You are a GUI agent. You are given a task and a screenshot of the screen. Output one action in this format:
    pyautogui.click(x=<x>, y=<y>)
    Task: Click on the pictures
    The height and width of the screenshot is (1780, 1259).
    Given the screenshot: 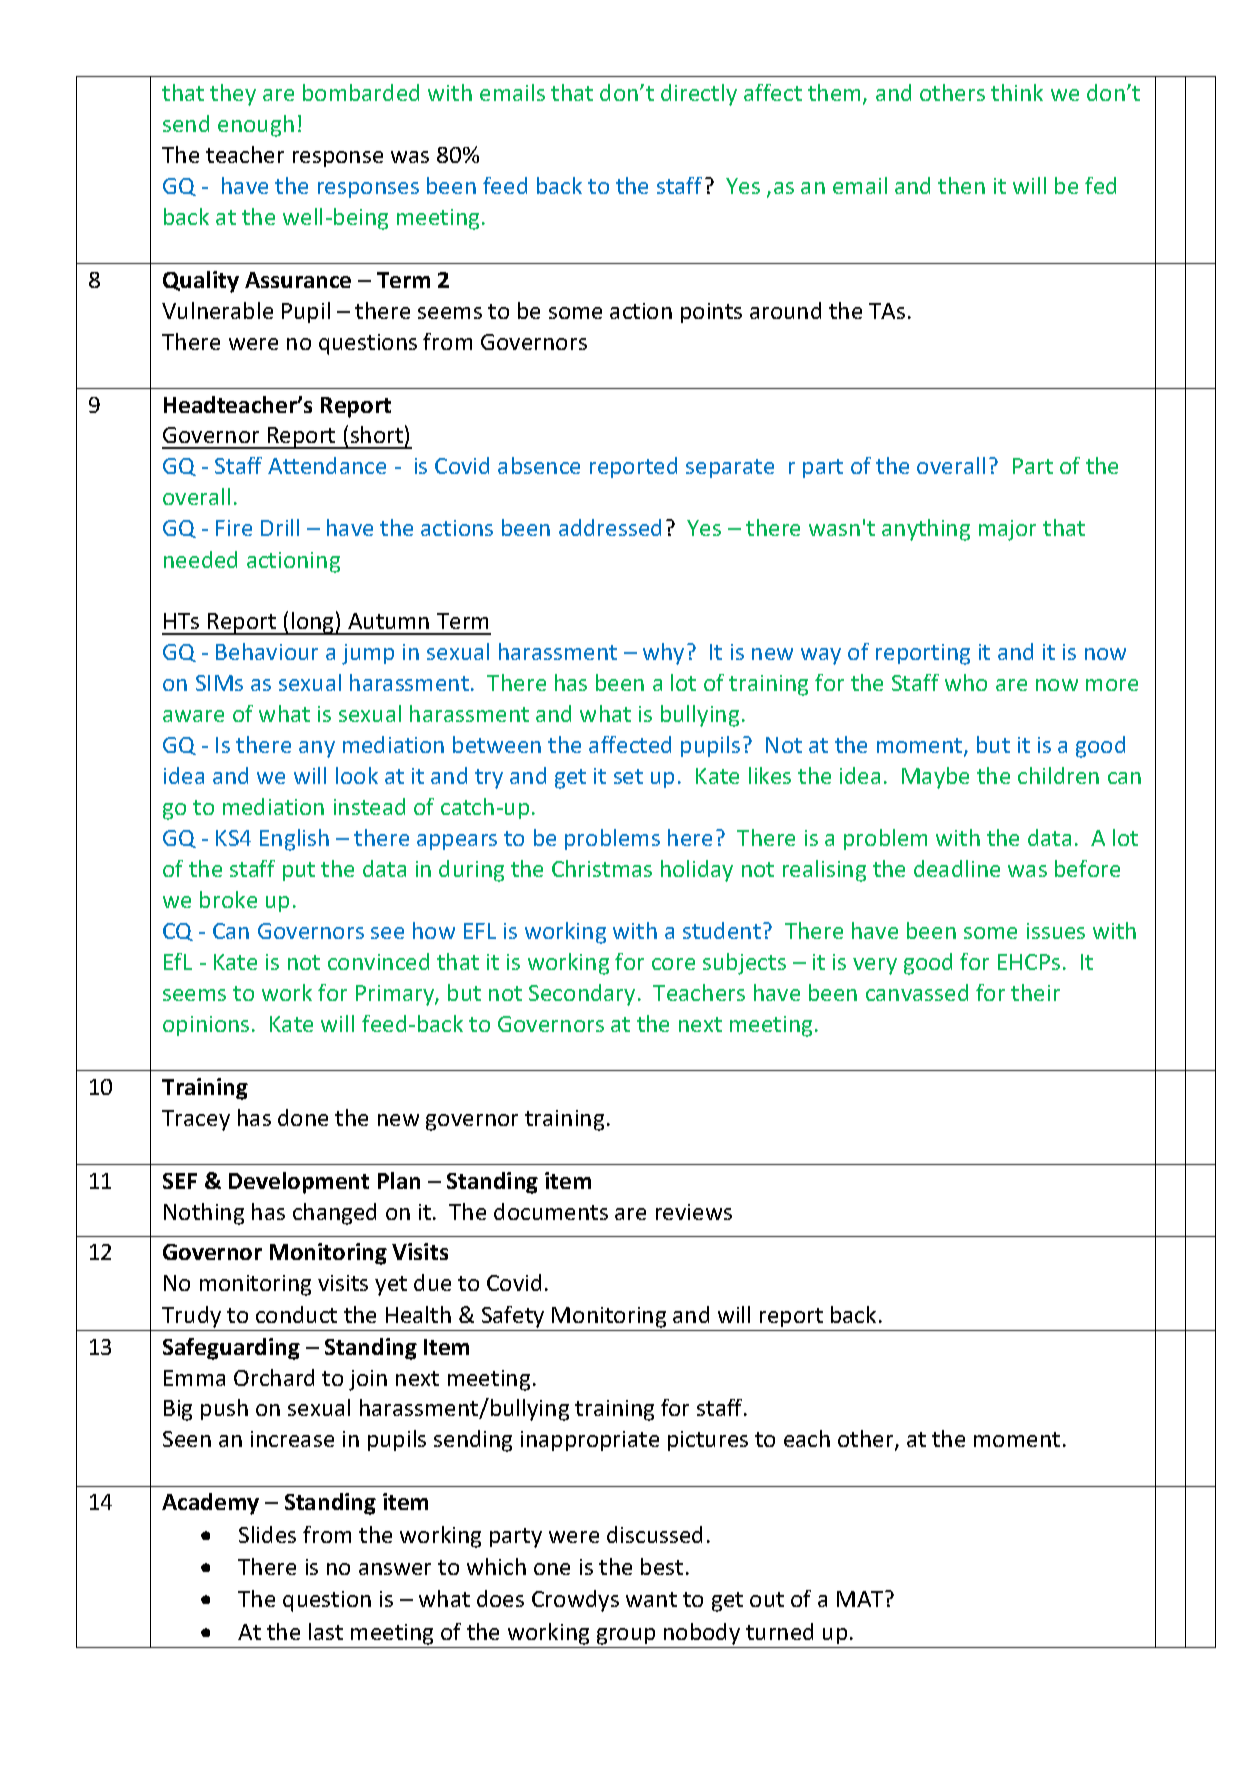 What is the action you would take?
    pyautogui.click(x=708, y=1441)
